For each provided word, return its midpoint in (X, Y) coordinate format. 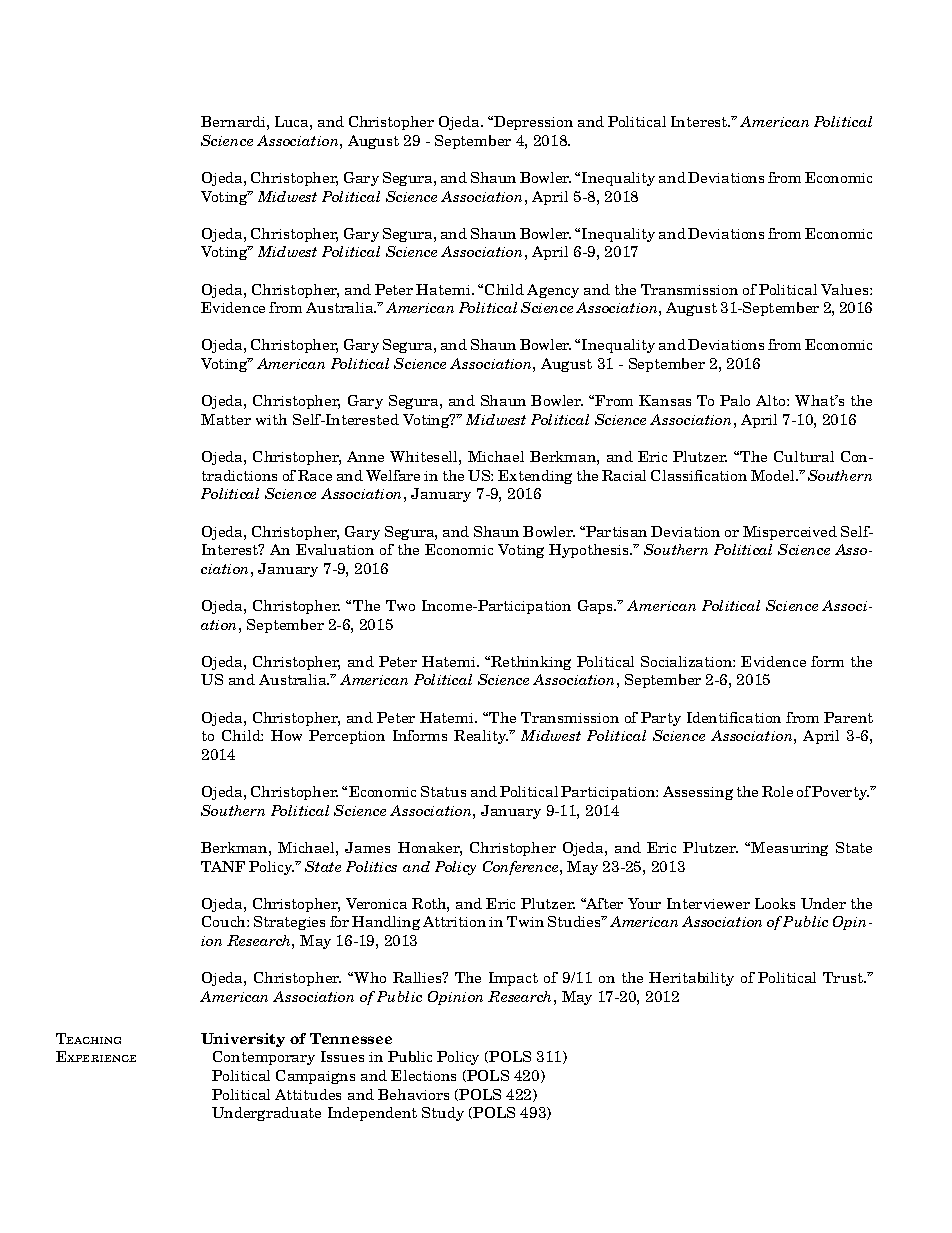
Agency (553, 291)
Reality (481, 737)
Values (846, 289)
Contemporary (264, 1058)
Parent (848, 717)
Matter (226, 419)
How (286, 735)
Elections (423, 1075)
